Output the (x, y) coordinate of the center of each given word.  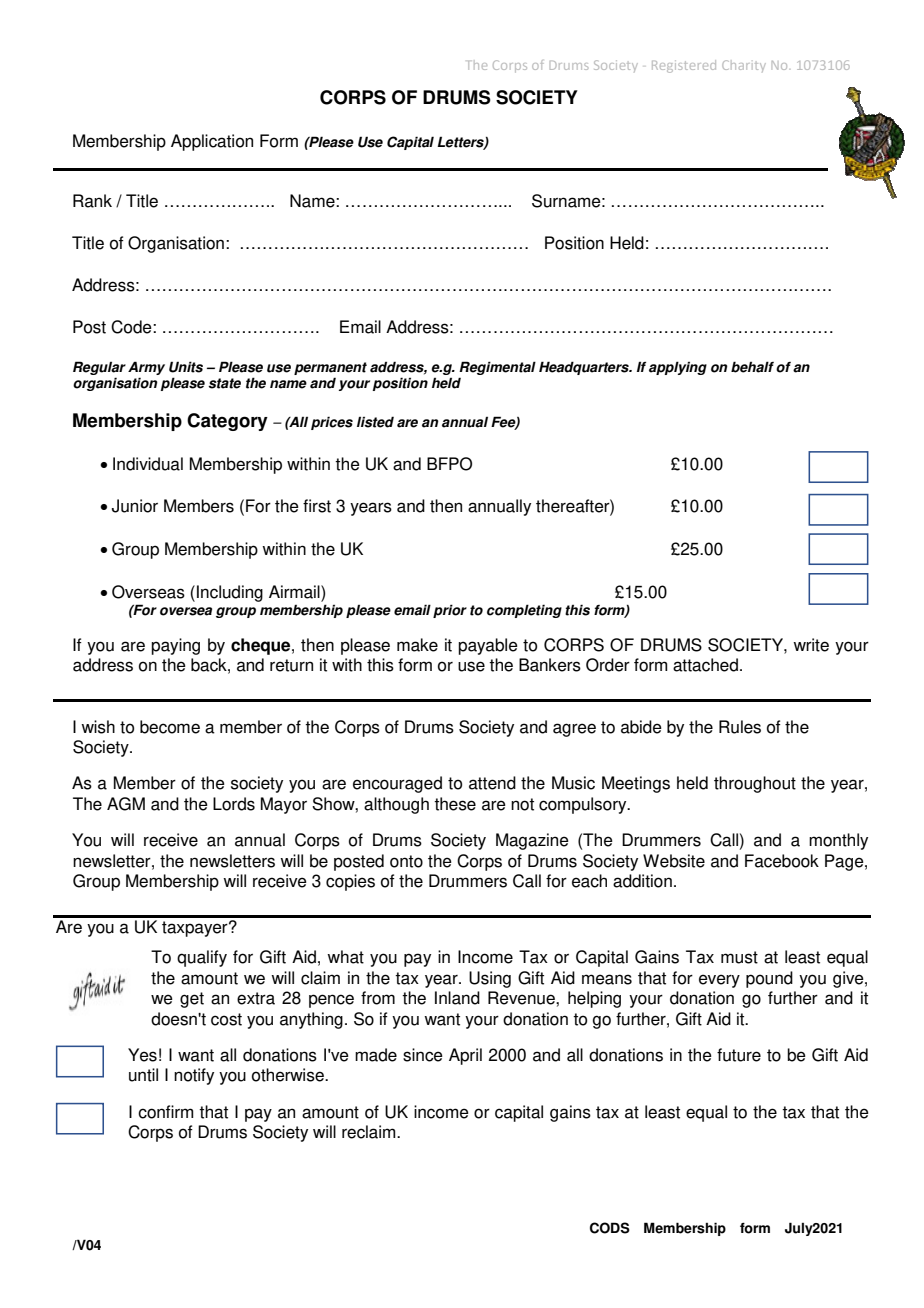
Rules (740, 727)
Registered (684, 66)
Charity (744, 66)
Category (227, 422)
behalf (752, 367)
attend (492, 783)
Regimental (497, 368)
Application (212, 142)
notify (194, 1076)
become (170, 727)
